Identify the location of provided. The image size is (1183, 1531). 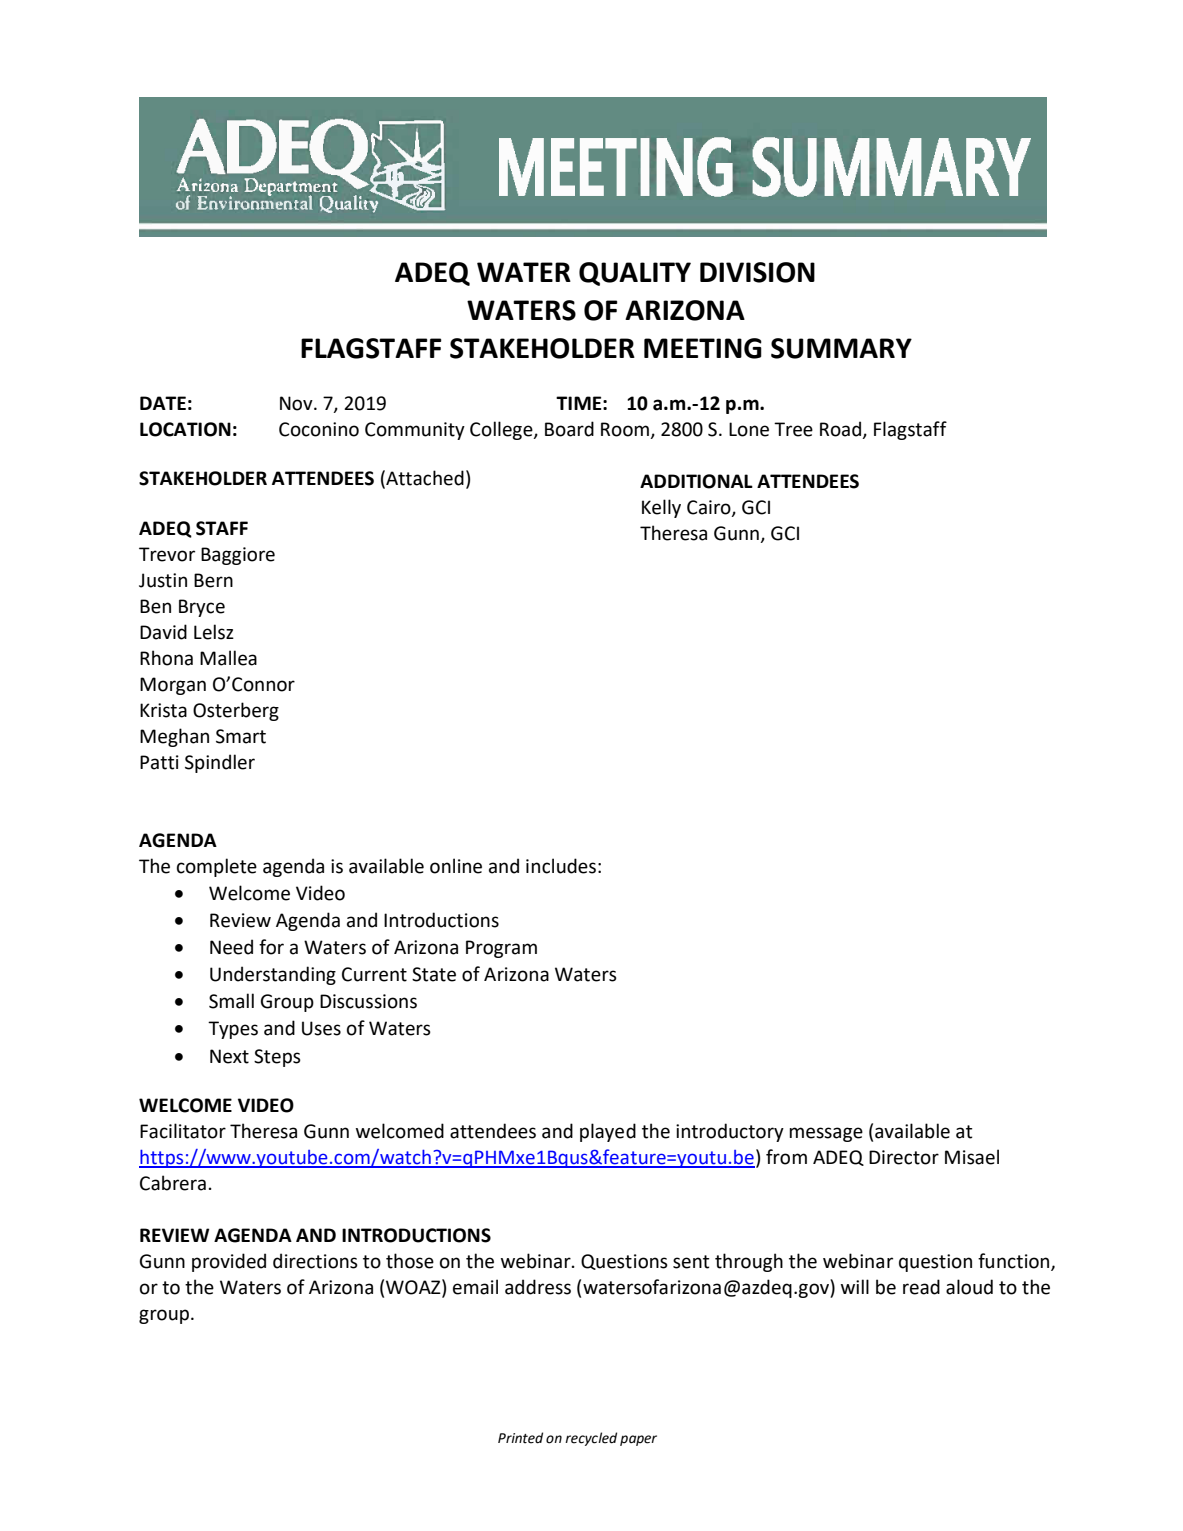
(229, 1262).
